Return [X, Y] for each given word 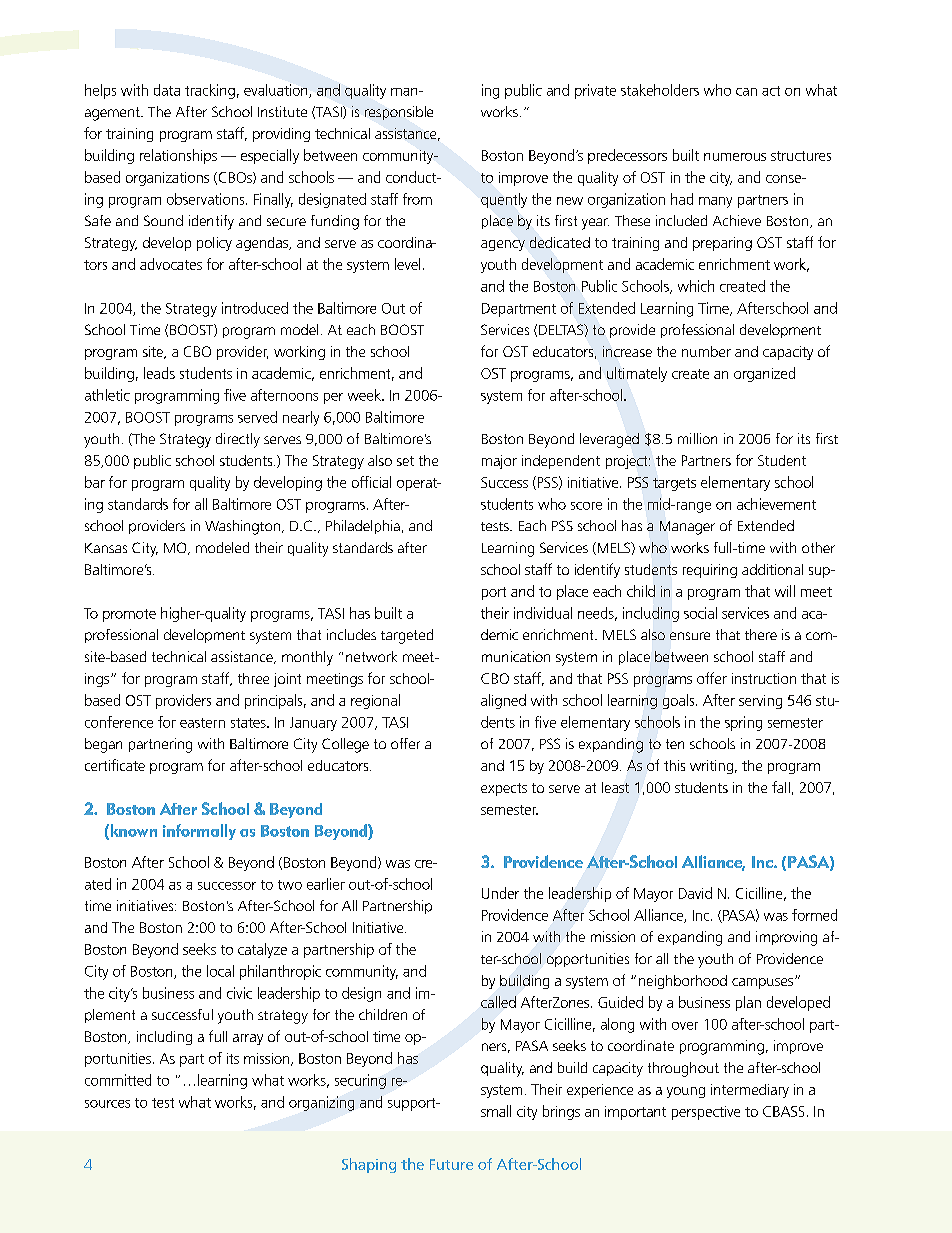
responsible [399, 113]
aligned [503, 701]
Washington [242, 527]
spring [743, 723]
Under [500, 893]
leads [159, 373]
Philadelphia [363, 527]
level [407, 264]
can [746, 92]
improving [786, 938]
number [706, 351]
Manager [687, 528]
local [220, 971]
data [167, 90]
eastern [202, 723]
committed [118, 1080]
